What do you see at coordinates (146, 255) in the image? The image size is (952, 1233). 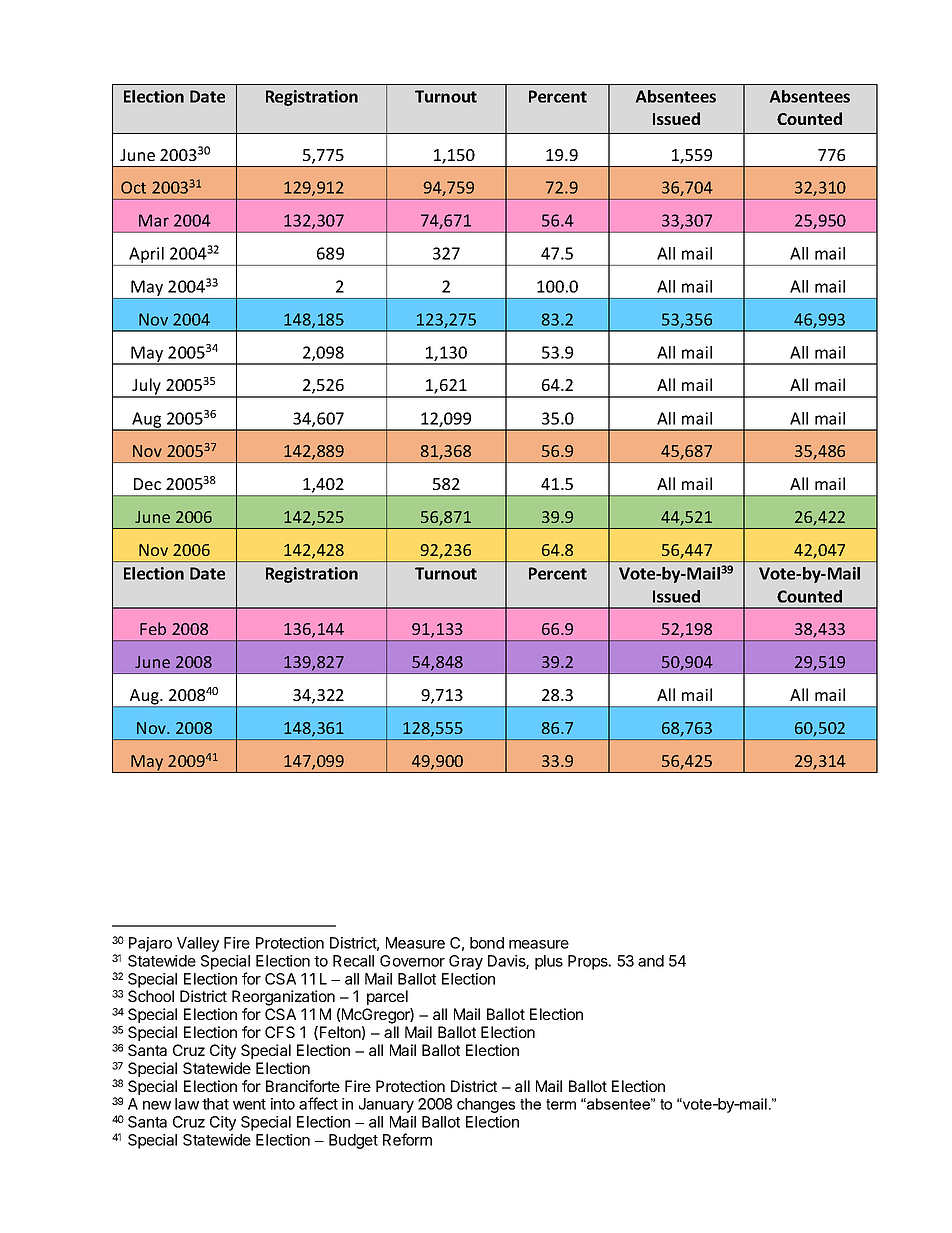 I see `April` at bounding box center [146, 255].
